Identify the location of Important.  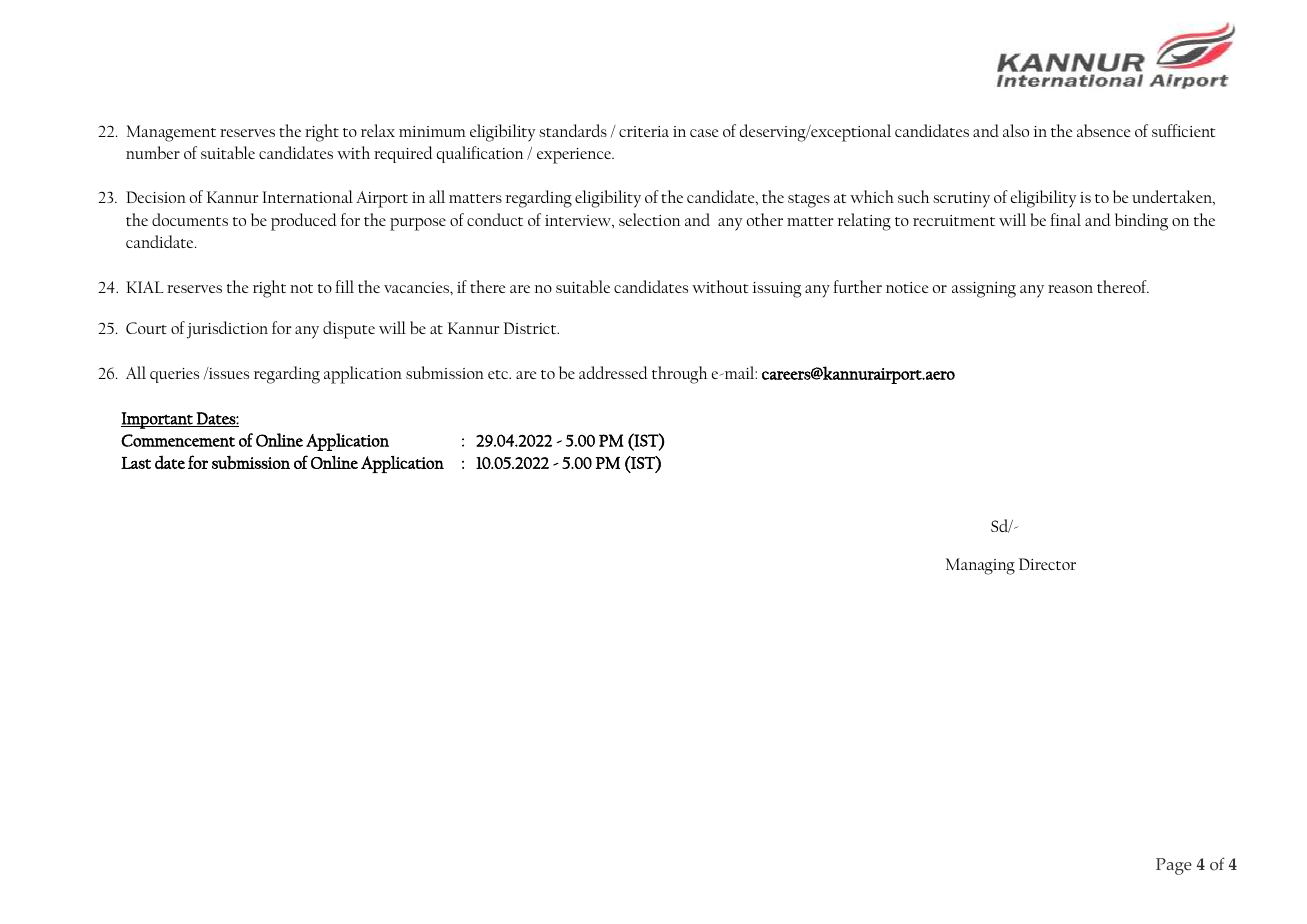
(158, 420).
